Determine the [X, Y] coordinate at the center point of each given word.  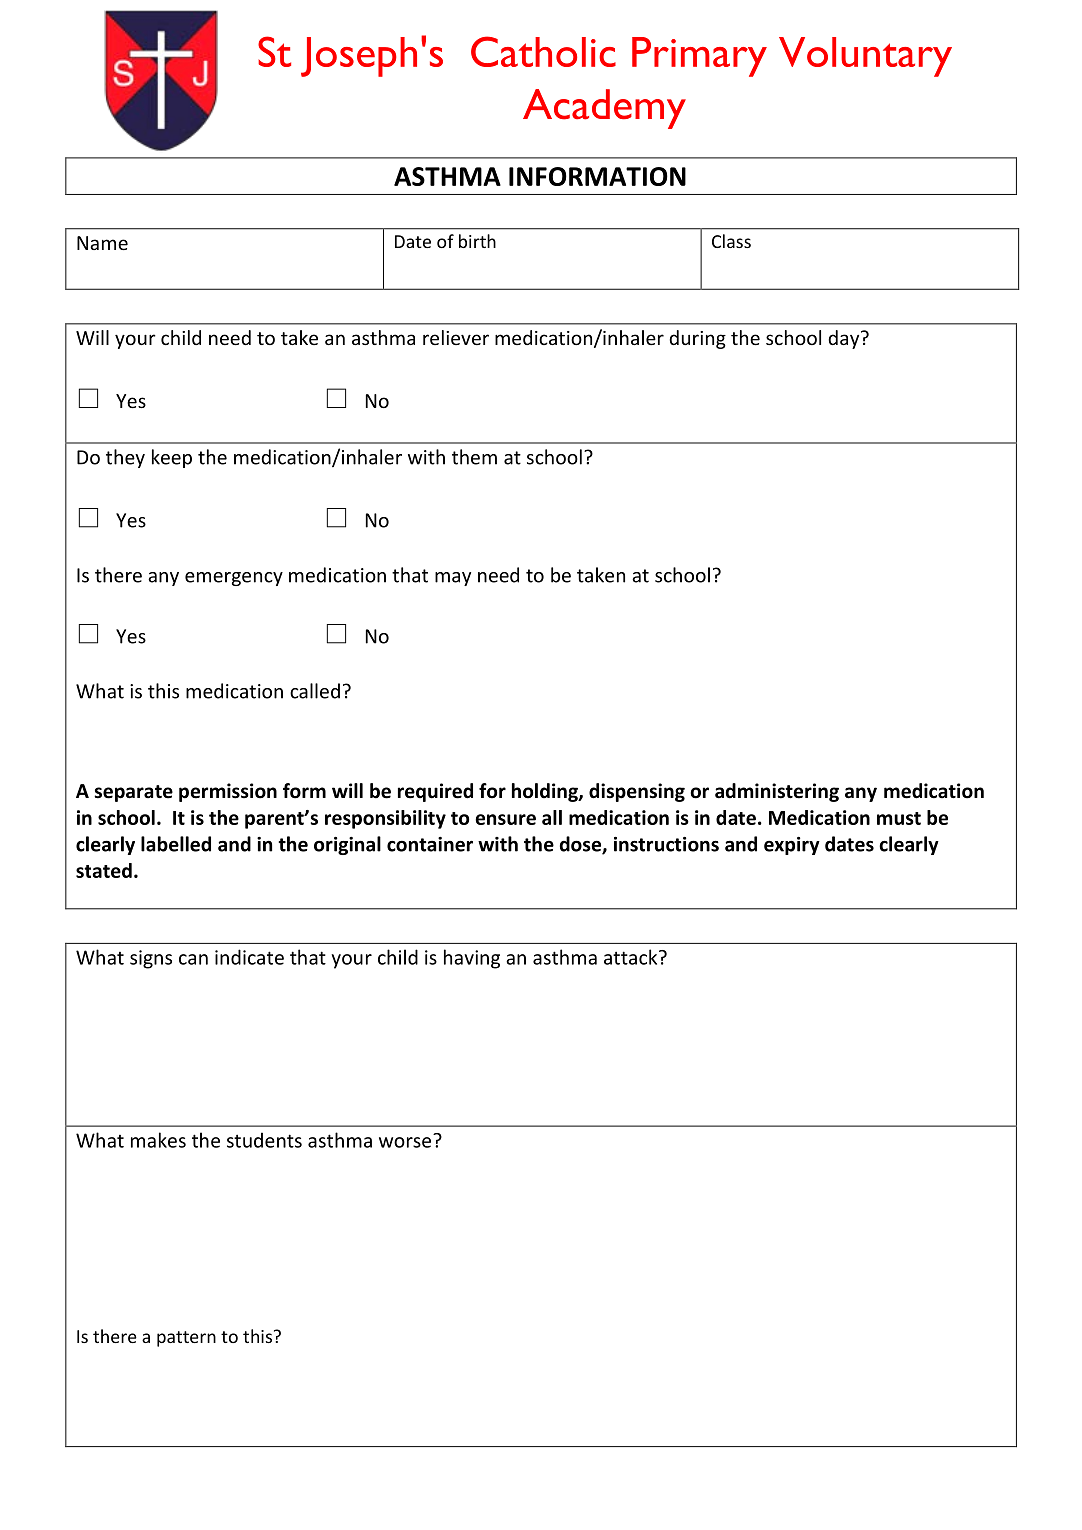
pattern [186, 1339]
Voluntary [865, 57]
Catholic [543, 51]
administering [777, 792]
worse [405, 1142]
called [315, 691]
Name [102, 243]
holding [546, 792]
